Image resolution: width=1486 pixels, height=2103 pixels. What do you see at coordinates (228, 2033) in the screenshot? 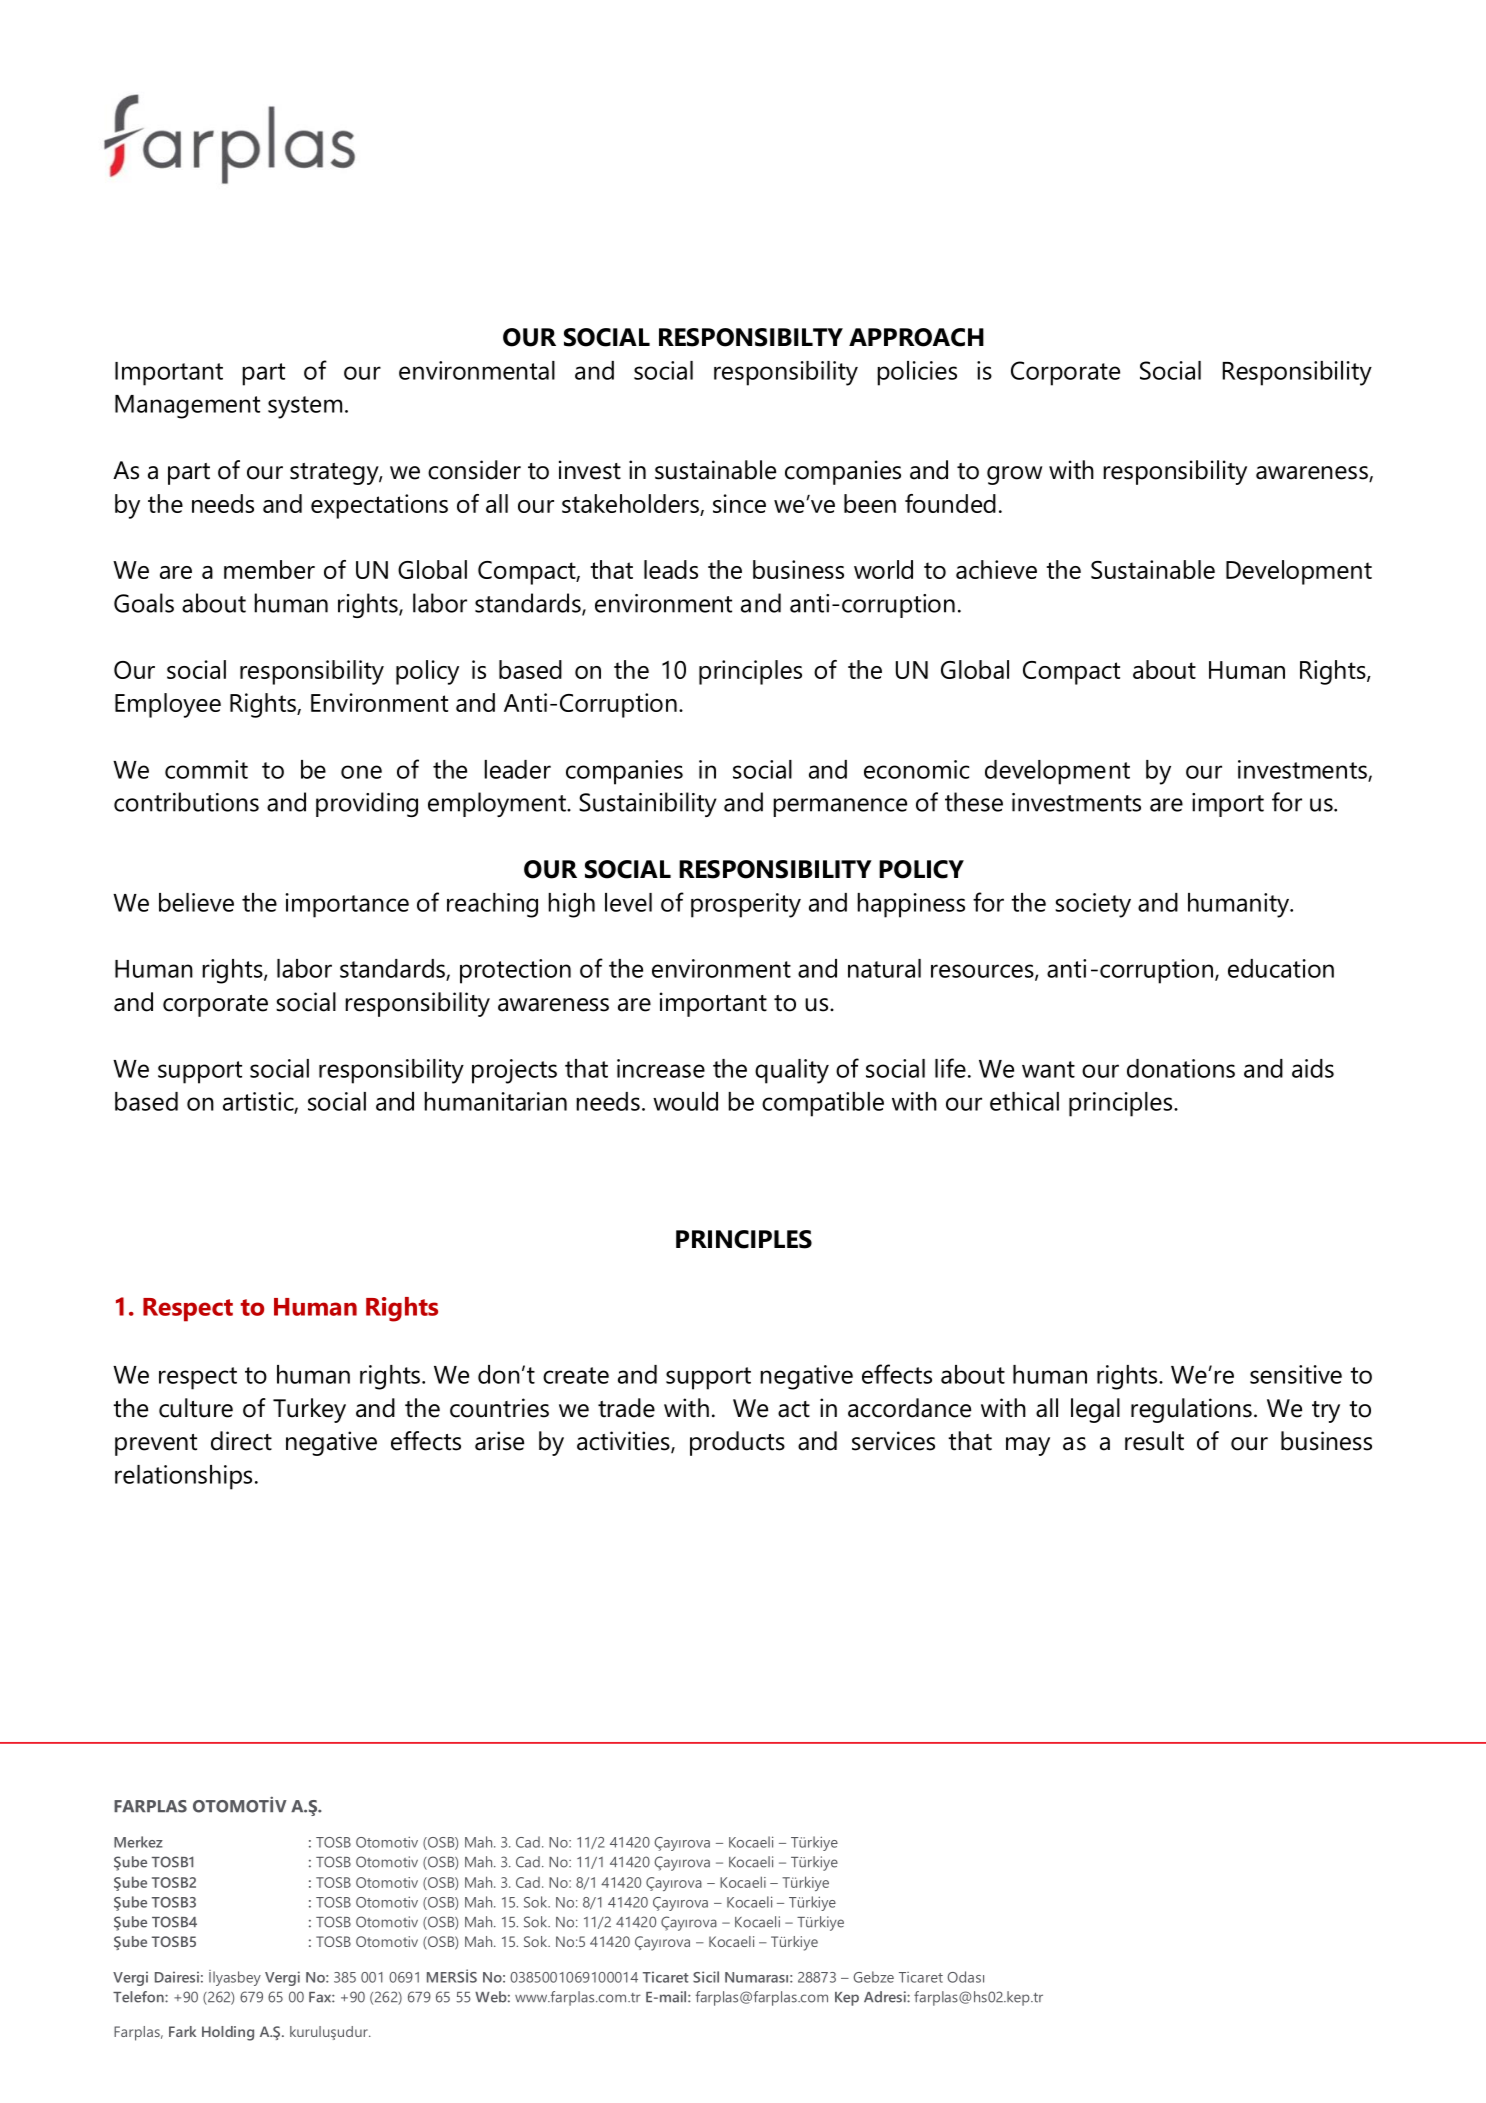
I see `Holding` at bounding box center [228, 2033].
